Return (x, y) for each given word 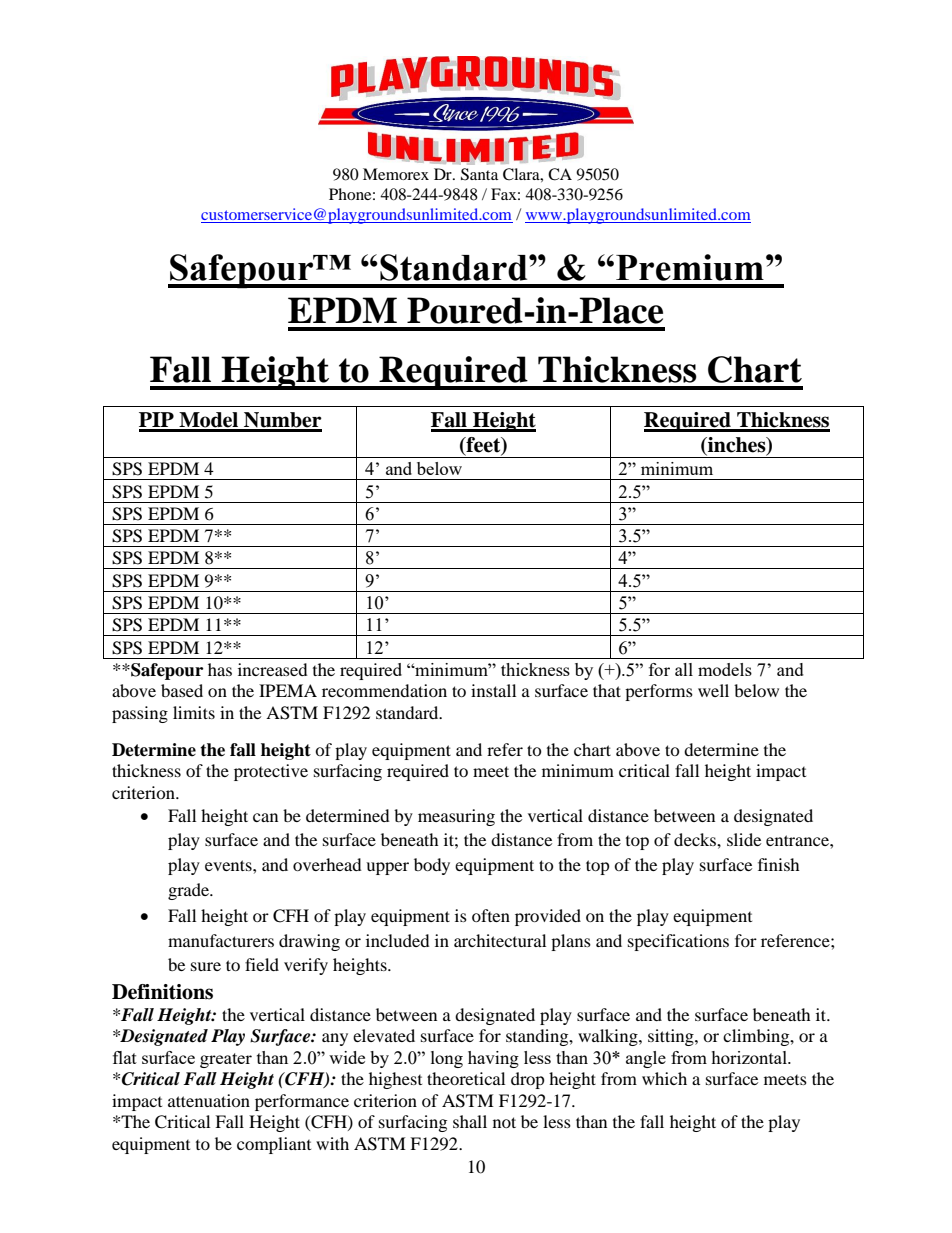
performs (659, 692)
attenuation (209, 1100)
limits (194, 712)
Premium (690, 267)
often (491, 915)
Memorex (396, 174)
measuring (456, 817)
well (713, 690)
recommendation (384, 690)
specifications (678, 942)
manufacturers (221, 940)
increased (273, 669)
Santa (479, 174)
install (493, 690)
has (220, 669)
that (607, 690)
